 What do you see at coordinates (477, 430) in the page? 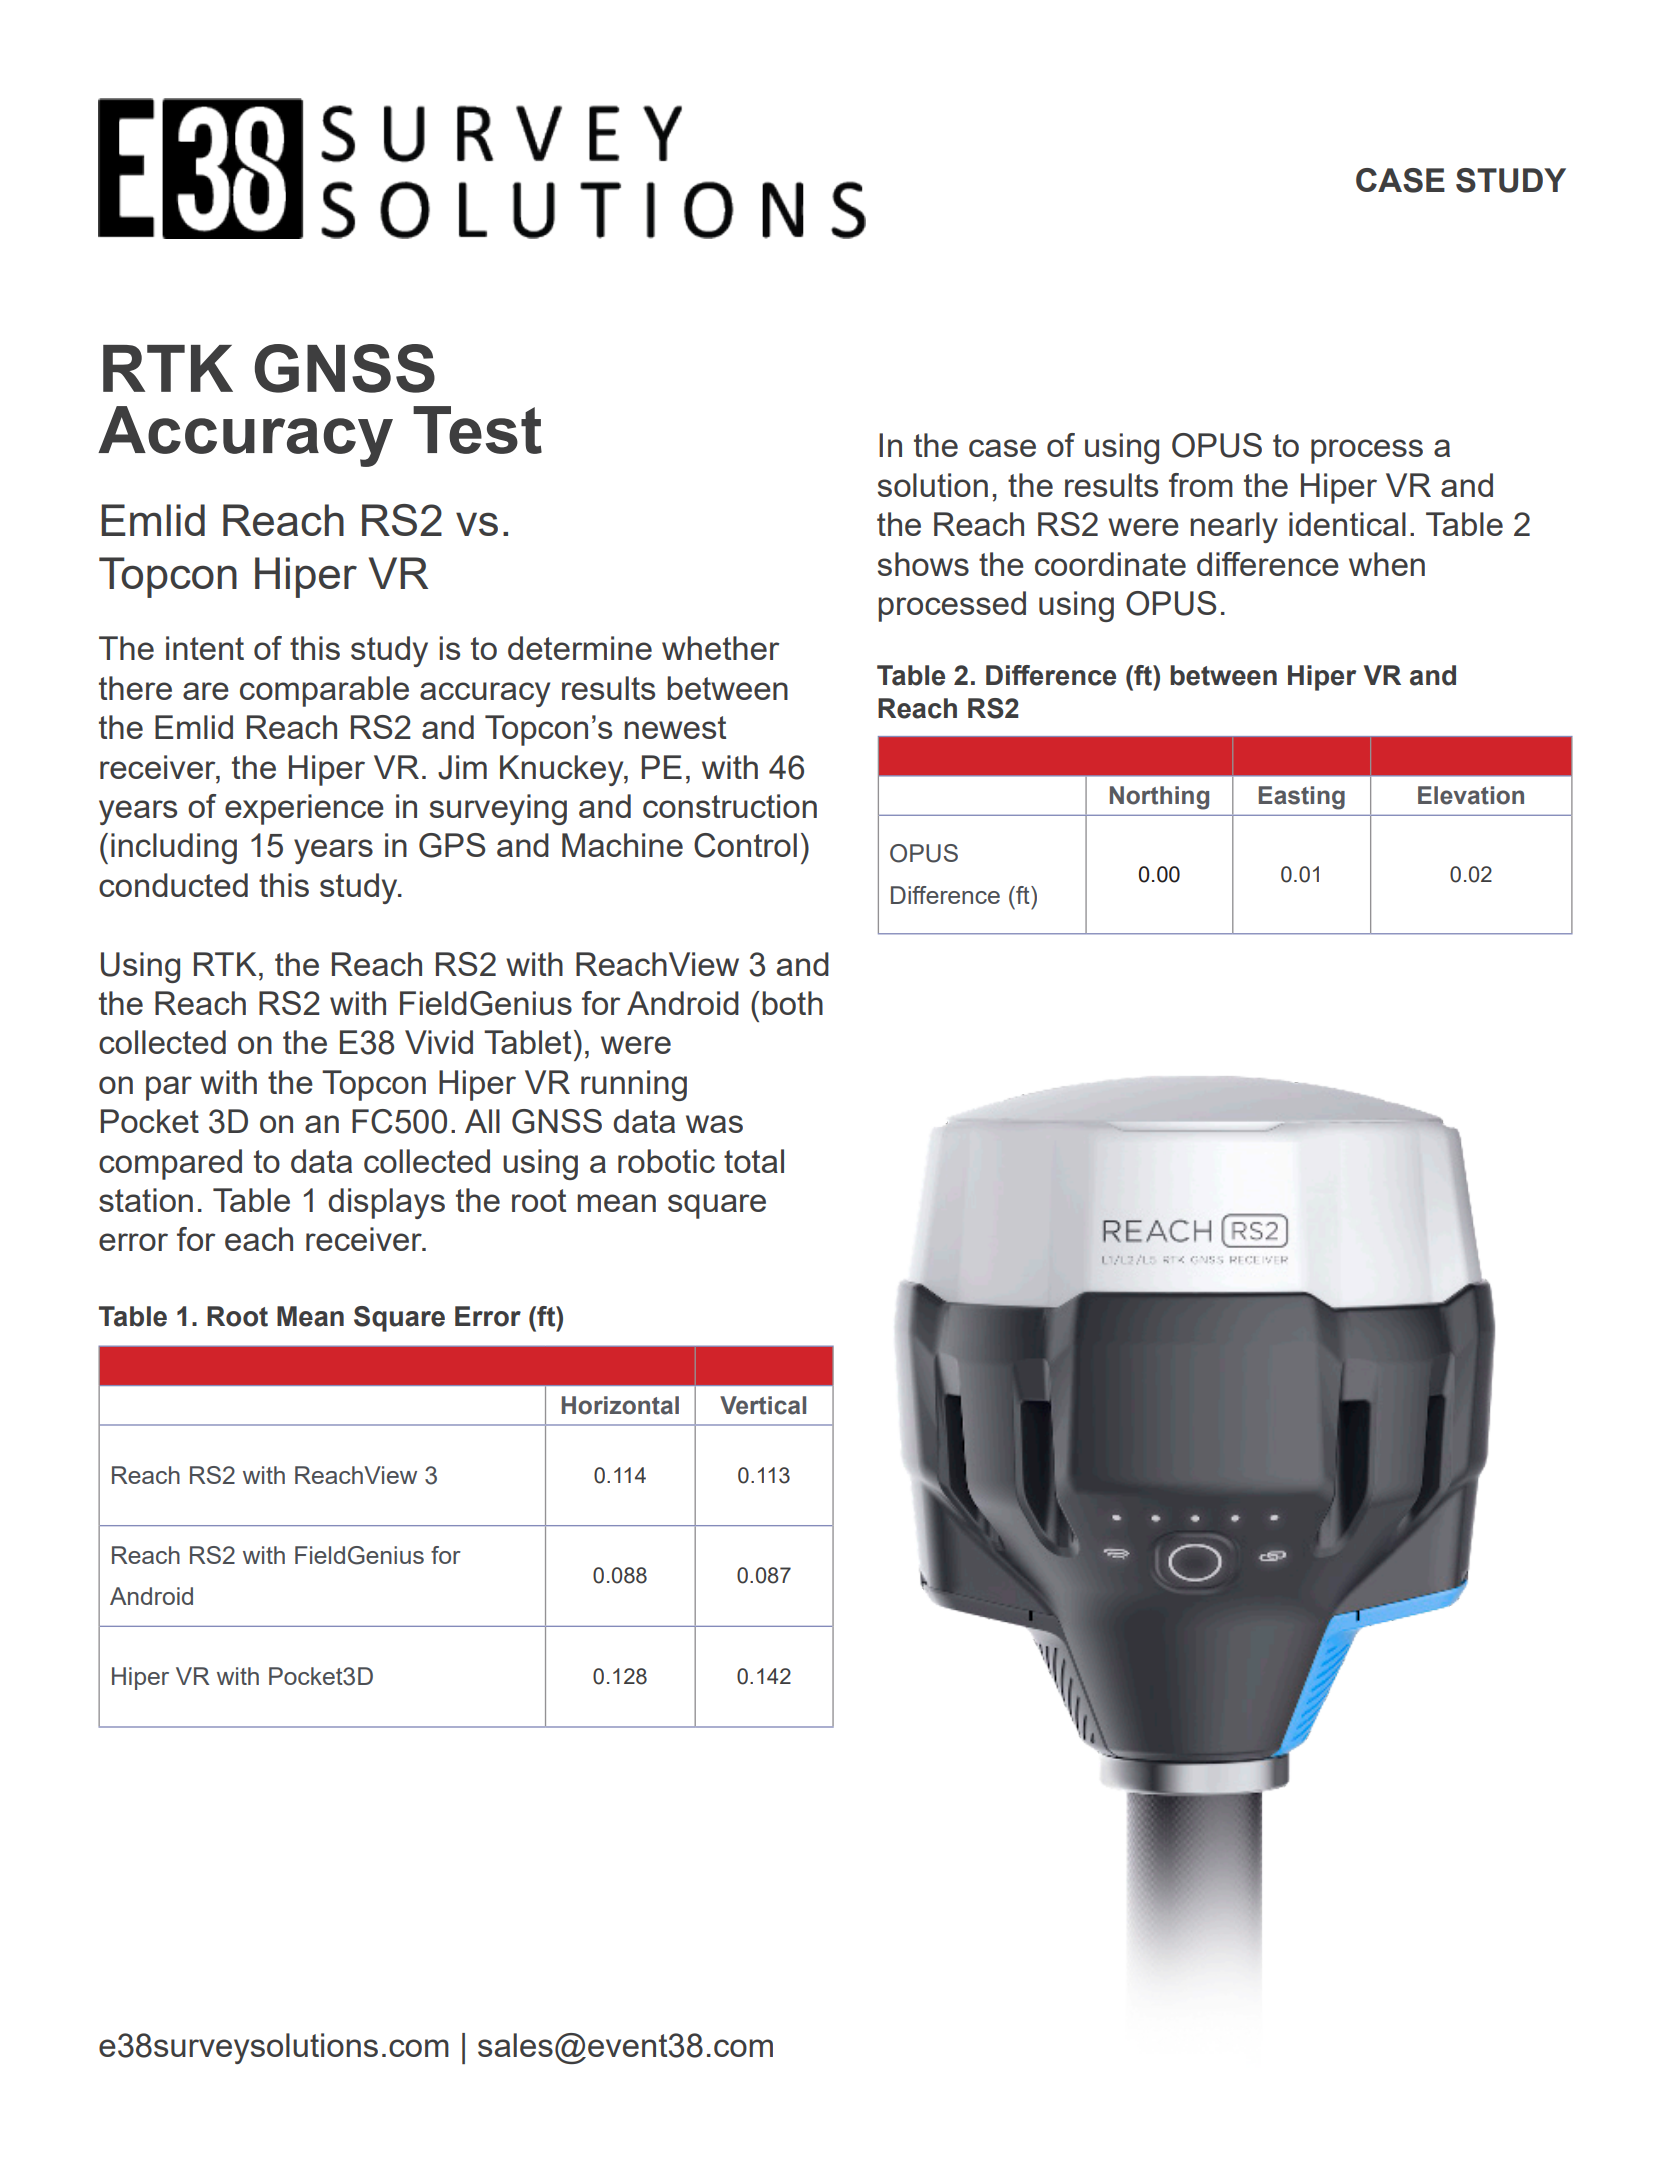
I see `Test` at bounding box center [477, 430].
